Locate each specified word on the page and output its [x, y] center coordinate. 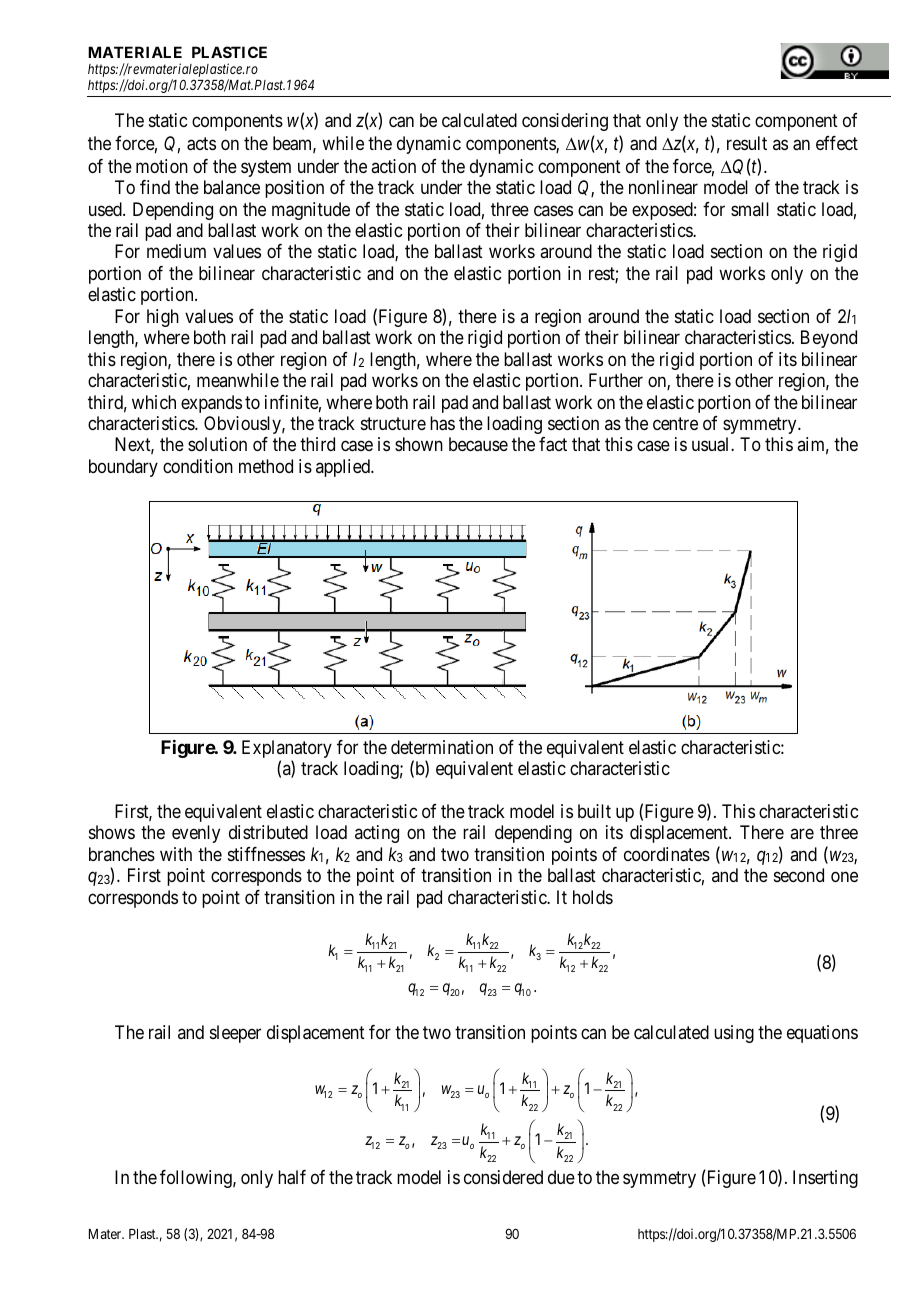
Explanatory [287, 750]
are [802, 834]
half [292, 1177]
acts [201, 144]
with [176, 854]
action [393, 166]
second [799, 875]
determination [442, 747]
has [442, 423]
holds [593, 897]
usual [712, 444]
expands [211, 404]
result [747, 143]
